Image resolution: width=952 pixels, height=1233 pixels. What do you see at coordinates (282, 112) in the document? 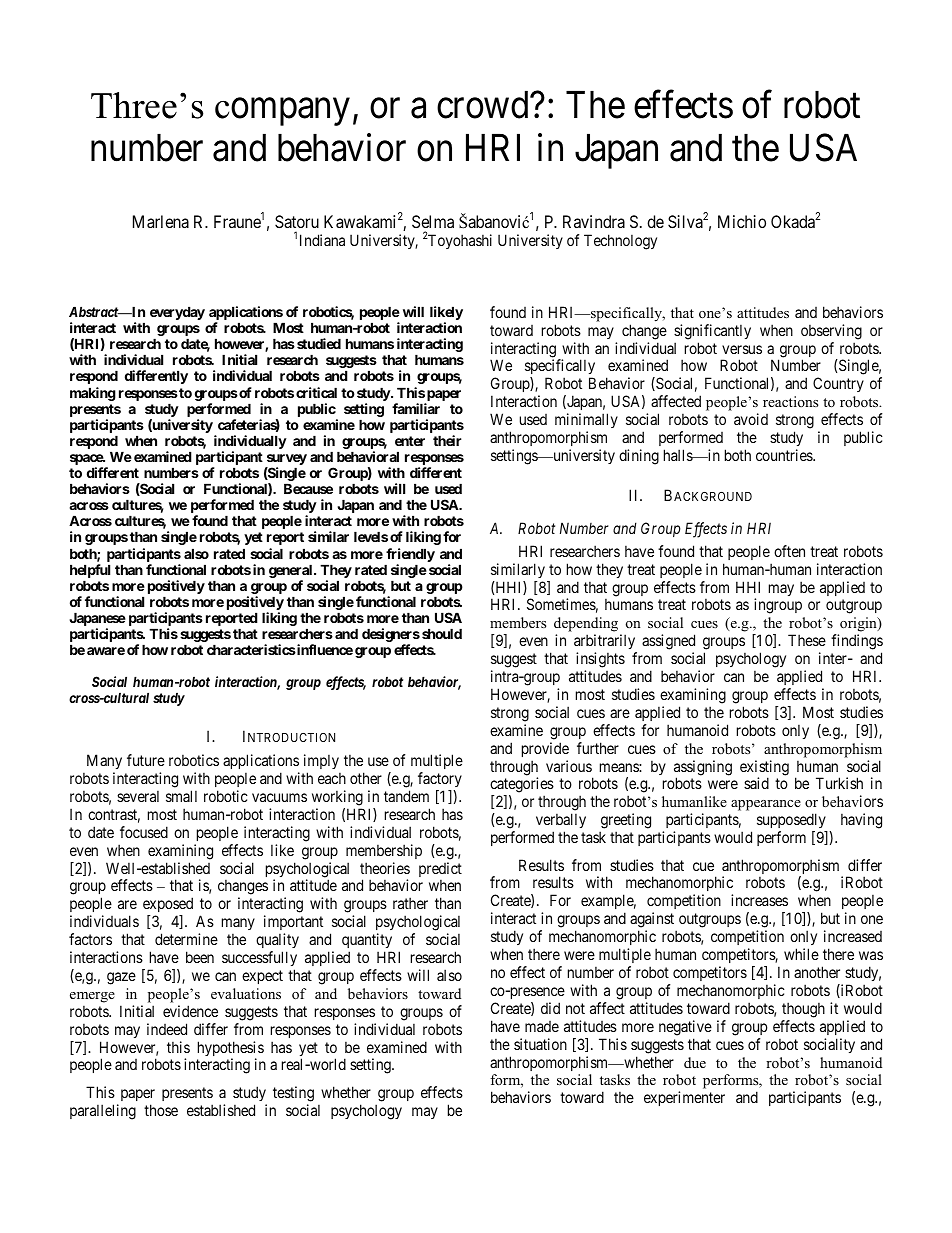
I see `company` at bounding box center [282, 112].
